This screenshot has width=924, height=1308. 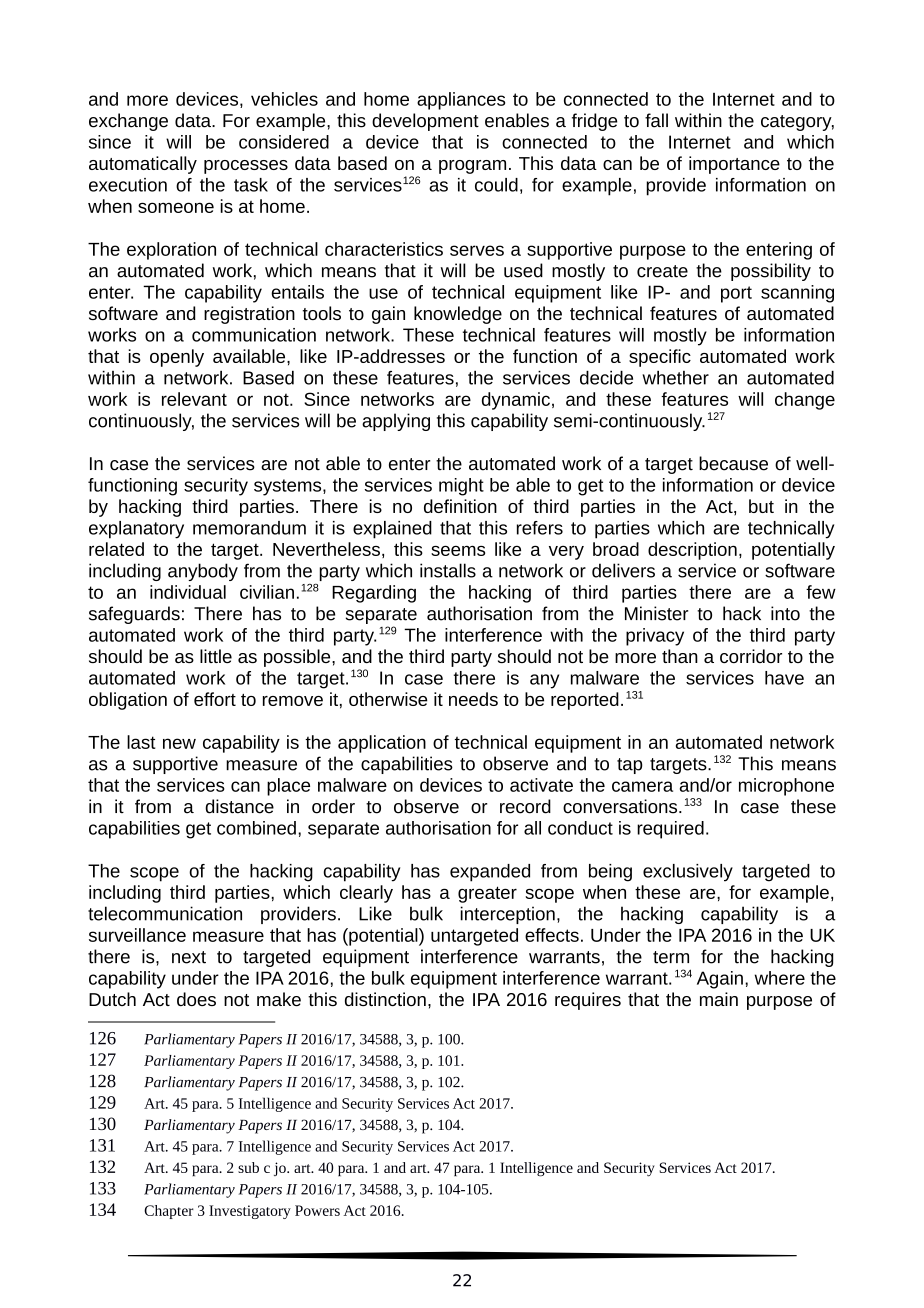 I want to click on dynamic, so click(x=516, y=401).
